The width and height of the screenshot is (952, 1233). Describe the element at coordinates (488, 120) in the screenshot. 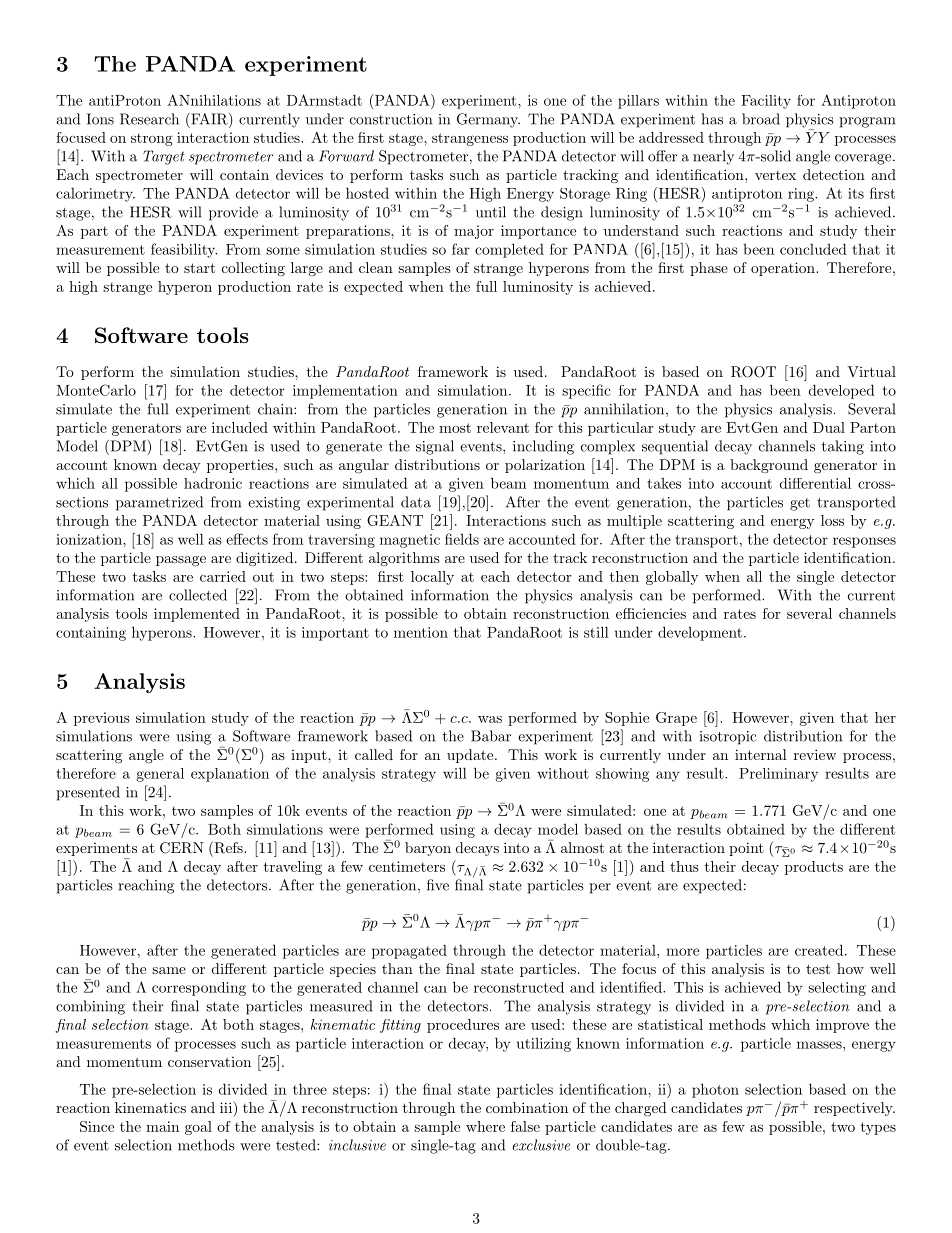

I see `Germany` at that location.
